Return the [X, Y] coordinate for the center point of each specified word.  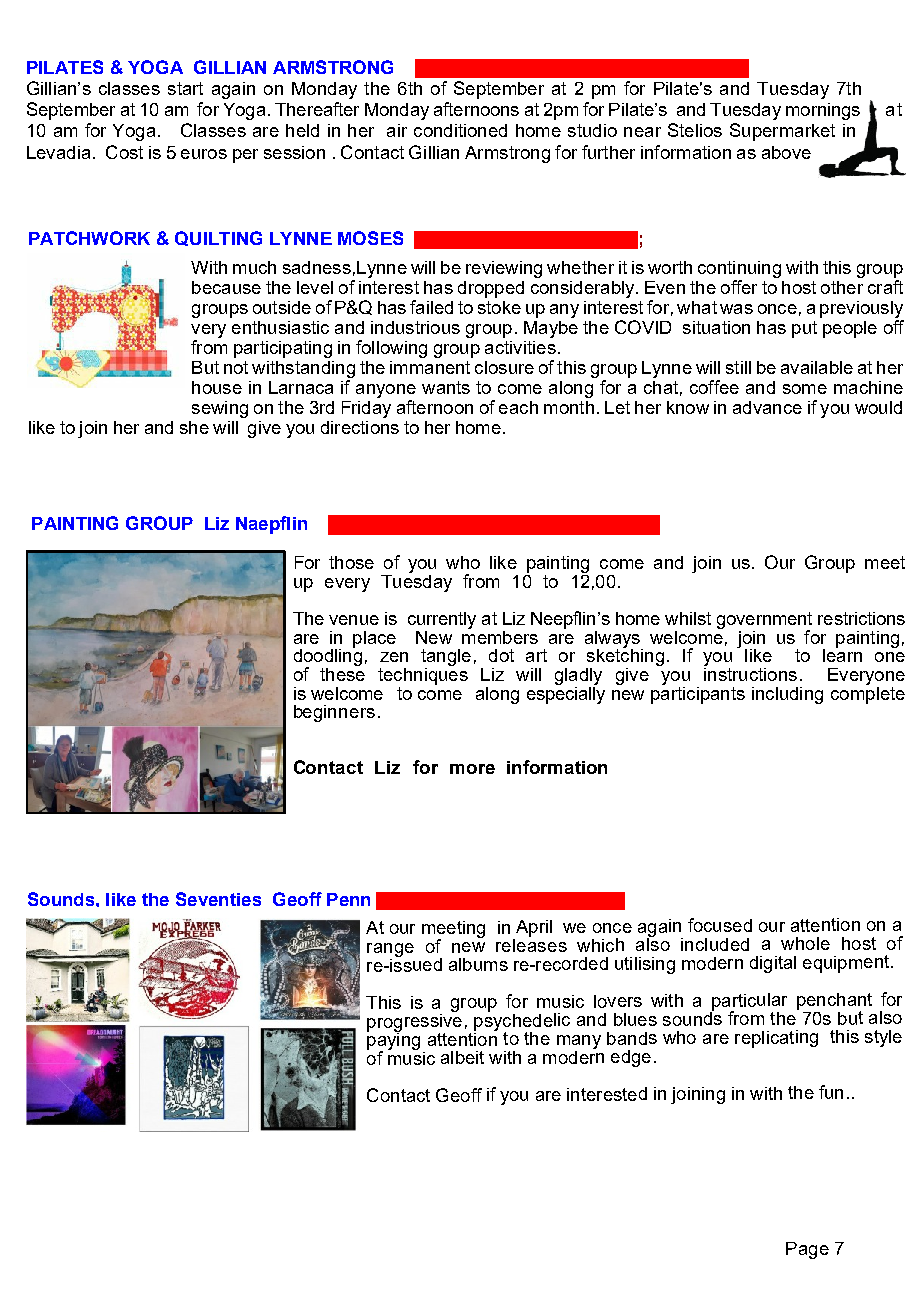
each [518, 407]
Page [807, 1250]
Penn [348, 899]
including [787, 695]
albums [478, 964]
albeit [462, 1057]
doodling [328, 657]
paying [393, 1041]
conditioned [460, 130]
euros [204, 154]
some [805, 389]
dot [501, 655]
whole [805, 943]
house [217, 387]
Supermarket [782, 132]
